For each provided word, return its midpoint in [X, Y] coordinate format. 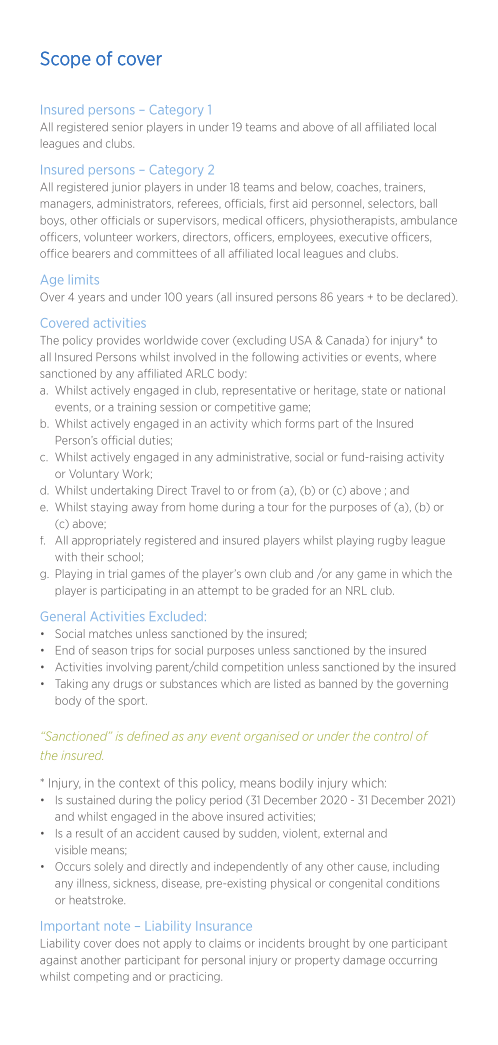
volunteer [108, 237]
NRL [356, 590]
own [255, 574]
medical [242, 220]
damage [364, 960]
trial [118, 573]
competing [101, 977]
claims [225, 943]
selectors [392, 204]
